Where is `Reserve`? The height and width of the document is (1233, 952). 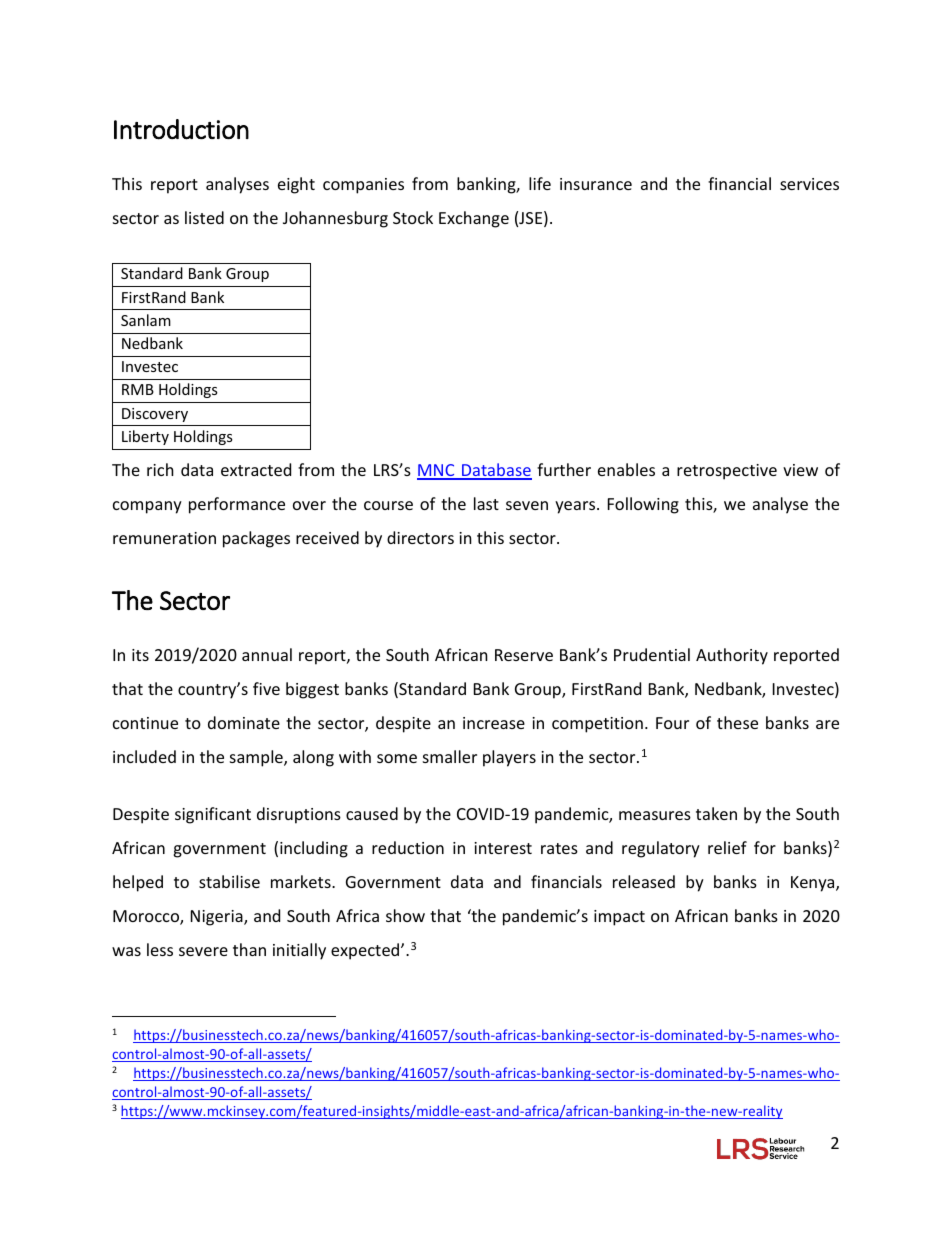
Reserve is located at coordinates (524, 655).
